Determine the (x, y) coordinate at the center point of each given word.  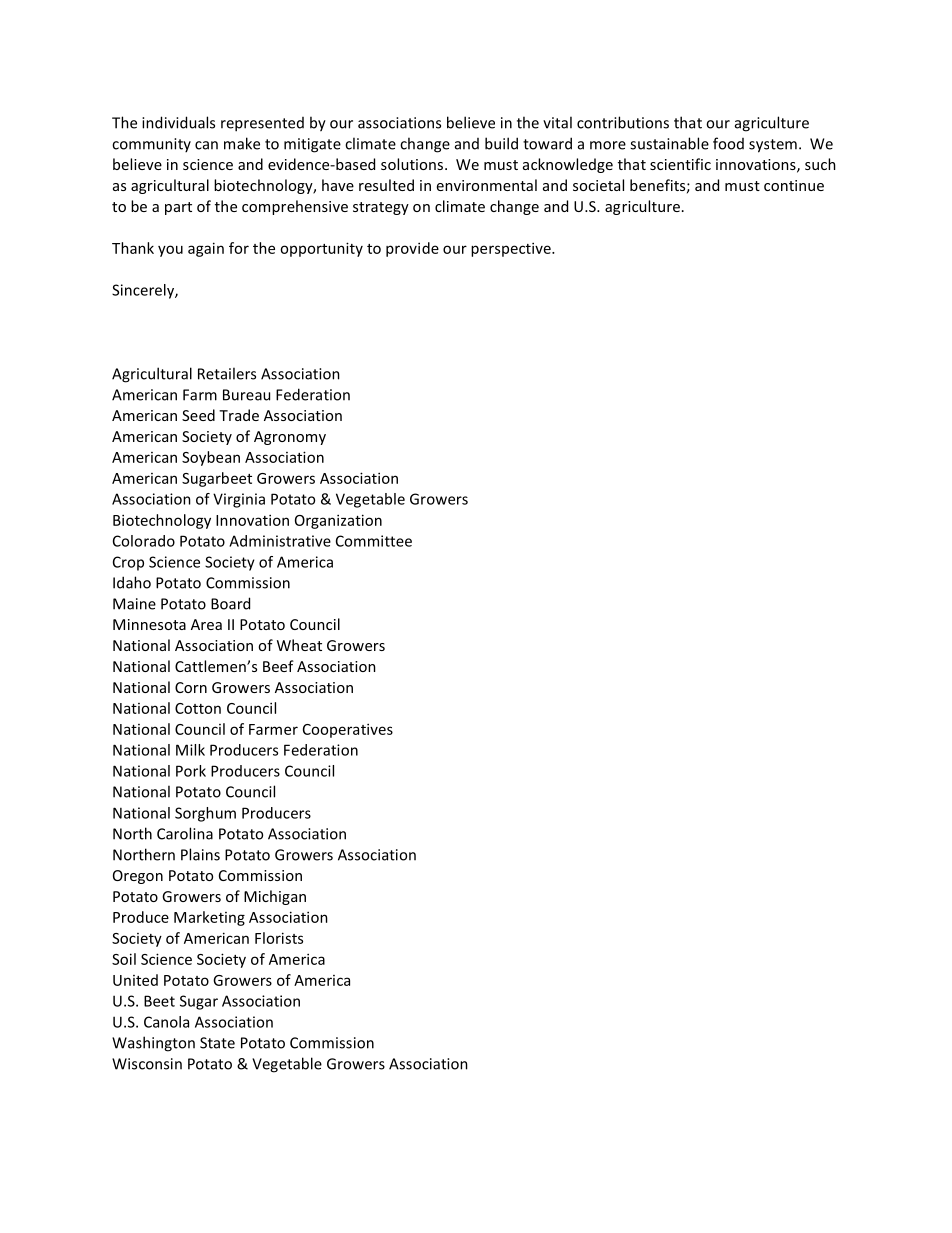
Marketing (209, 918)
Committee (374, 541)
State (217, 1043)
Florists (279, 938)
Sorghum (205, 814)
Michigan (275, 897)
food (728, 143)
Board (230, 603)
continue (794, 185)
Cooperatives (348, 730)
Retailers (227, 373)
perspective (512, 249)
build (501, 143)
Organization (338, 521)
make (242, 143)
